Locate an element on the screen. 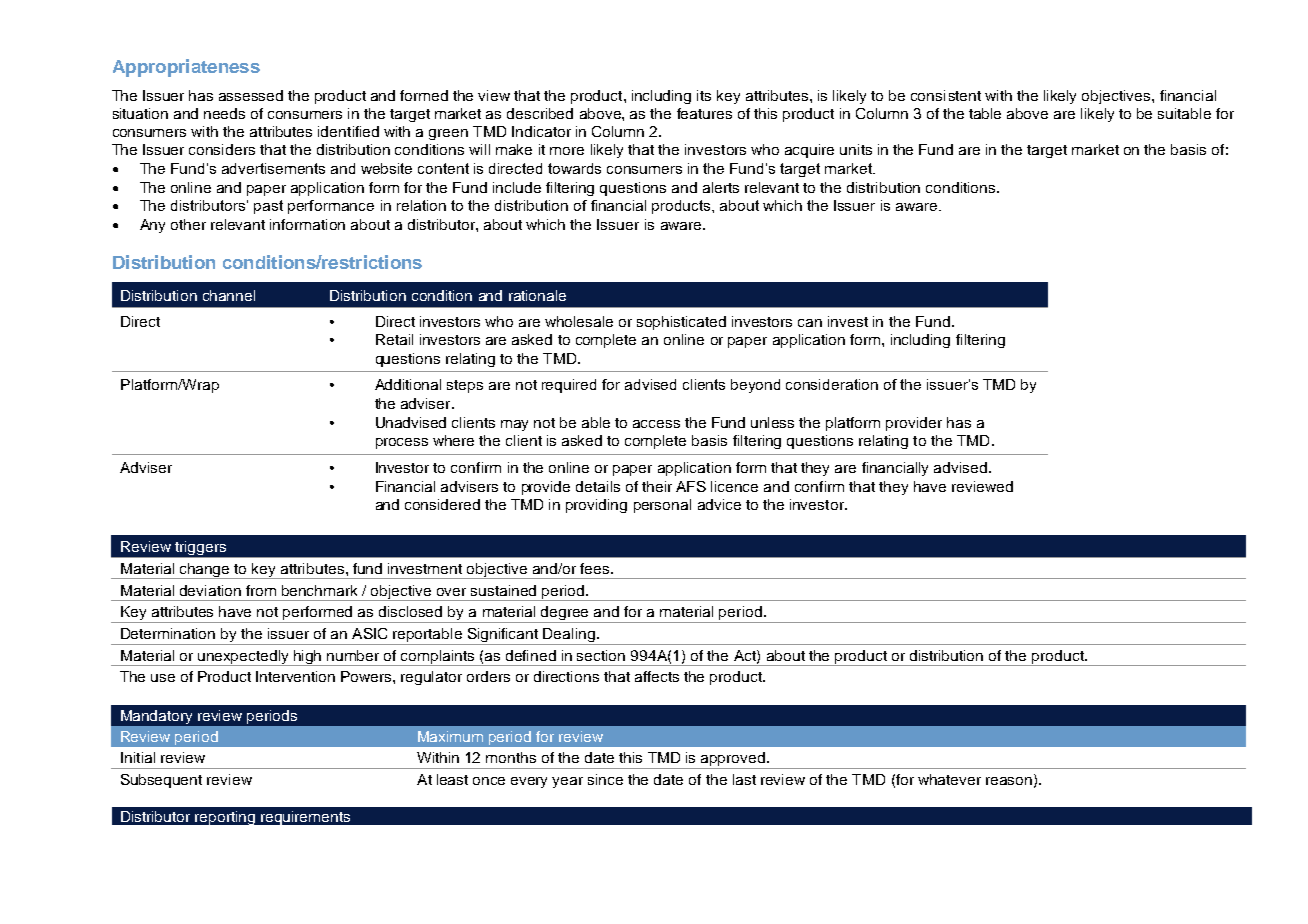 This screenshot has height=924, width=1308. consistent is located at coordinates (946, 95).
